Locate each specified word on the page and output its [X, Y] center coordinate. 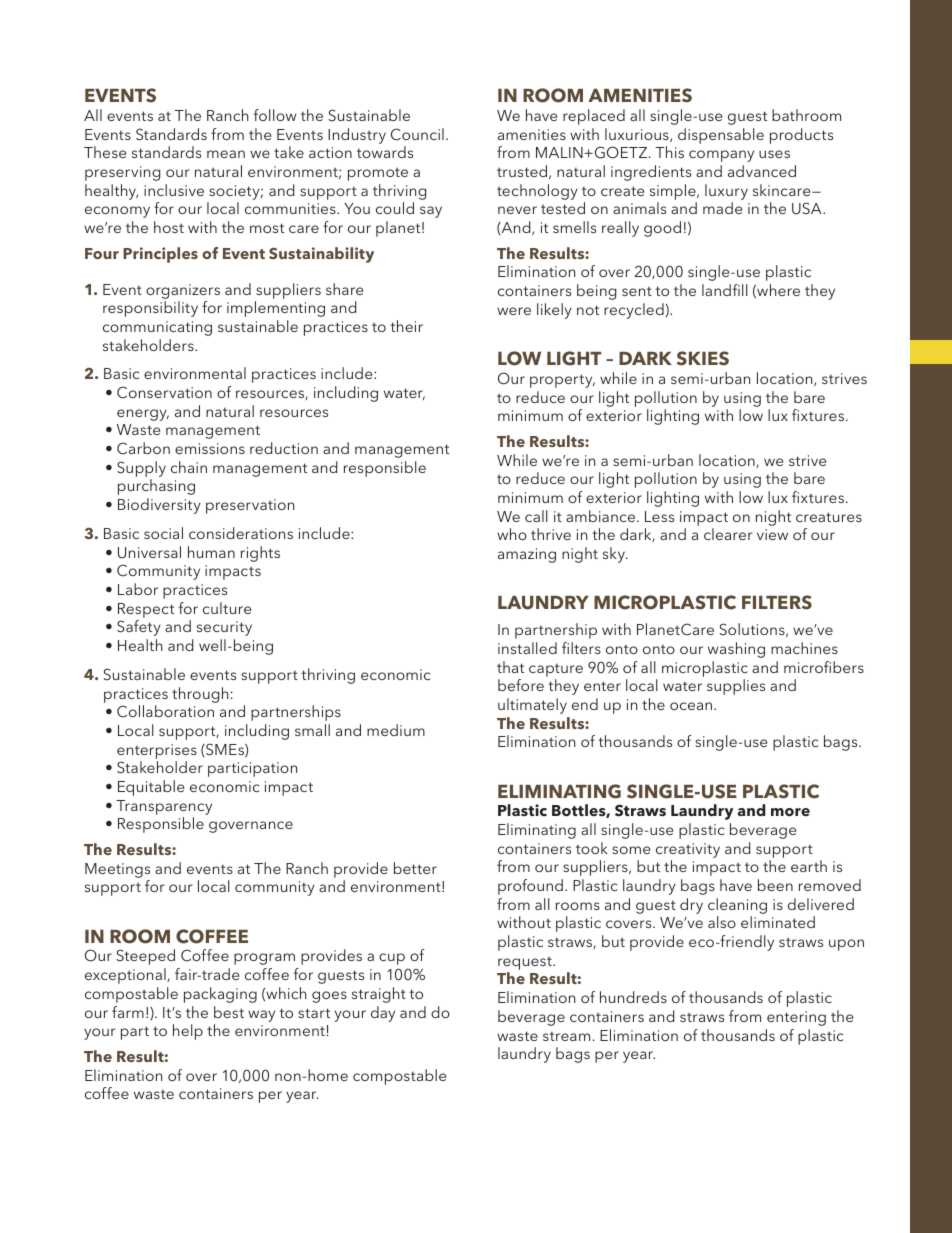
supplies [736, 687]
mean [226, 154]
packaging [220, 995]
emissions [210, 448]
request [526, 965]
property [562, 381]
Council [417, 134]
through [200, 695]
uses [774, 154]
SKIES [703, 358]
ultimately [532, 706]
